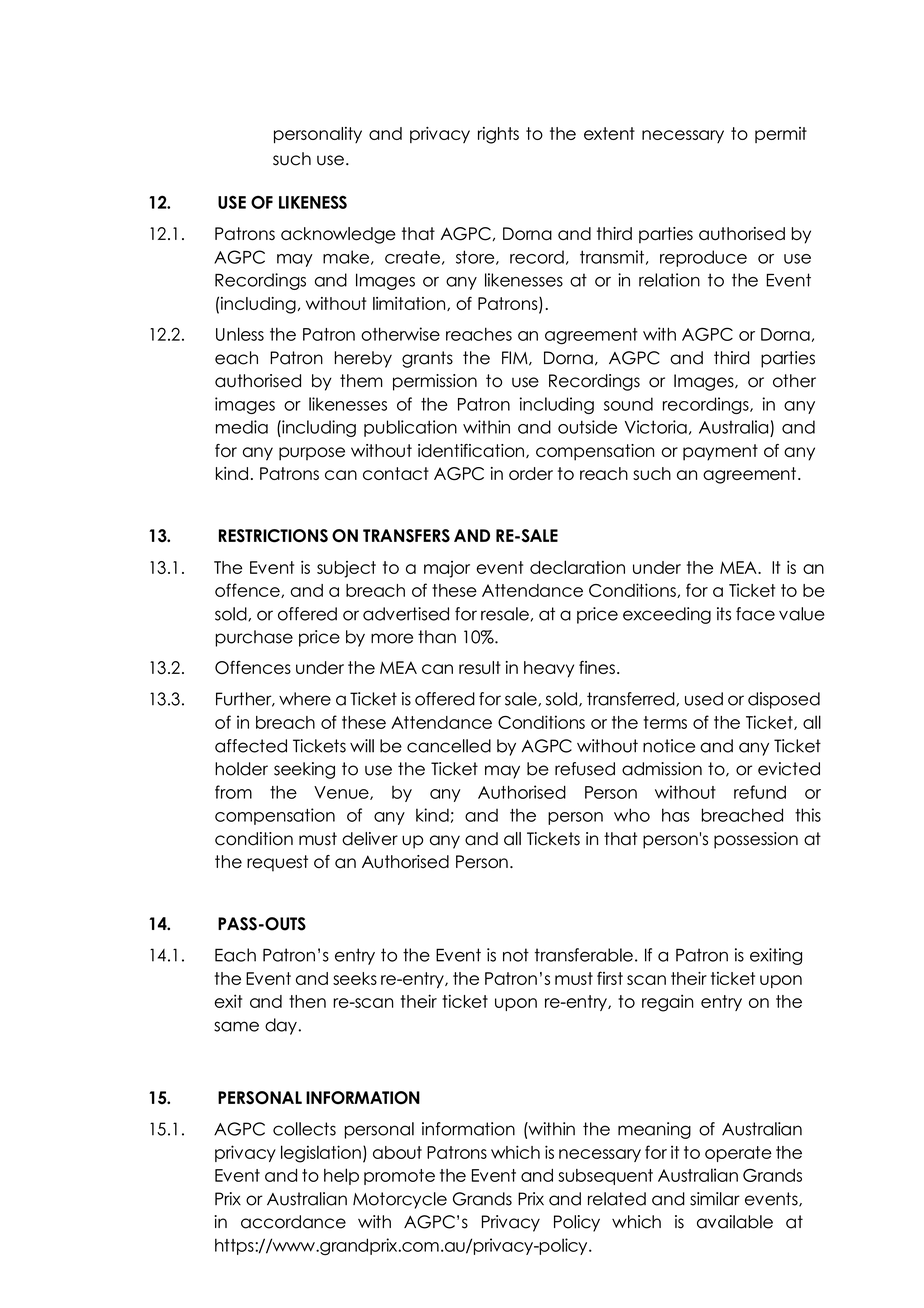  What do you see at coordinates (784, 700) in the image?
I see `disposed` at bounding box center [784, 700].
